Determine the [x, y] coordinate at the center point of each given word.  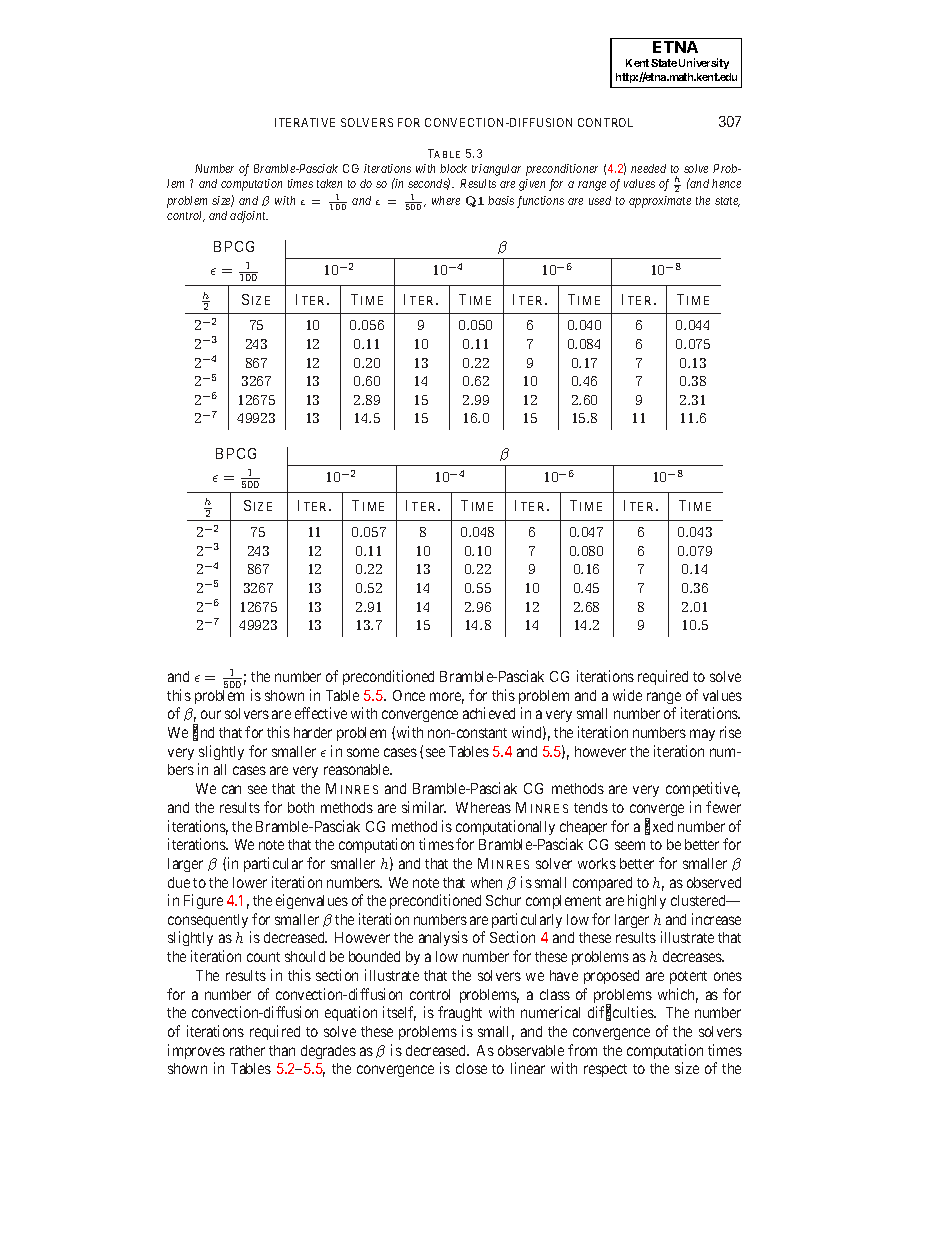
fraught [460, 1013]
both [301, 807]
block [453, 168]
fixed [659, 827]
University [704, 63]
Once [409, 695]
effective [321, 713]
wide [627, 695]
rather [247, 1050]
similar [424, 807]
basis [501, 200]
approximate [660, 202]
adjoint [249, 217]
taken [329, 183]
